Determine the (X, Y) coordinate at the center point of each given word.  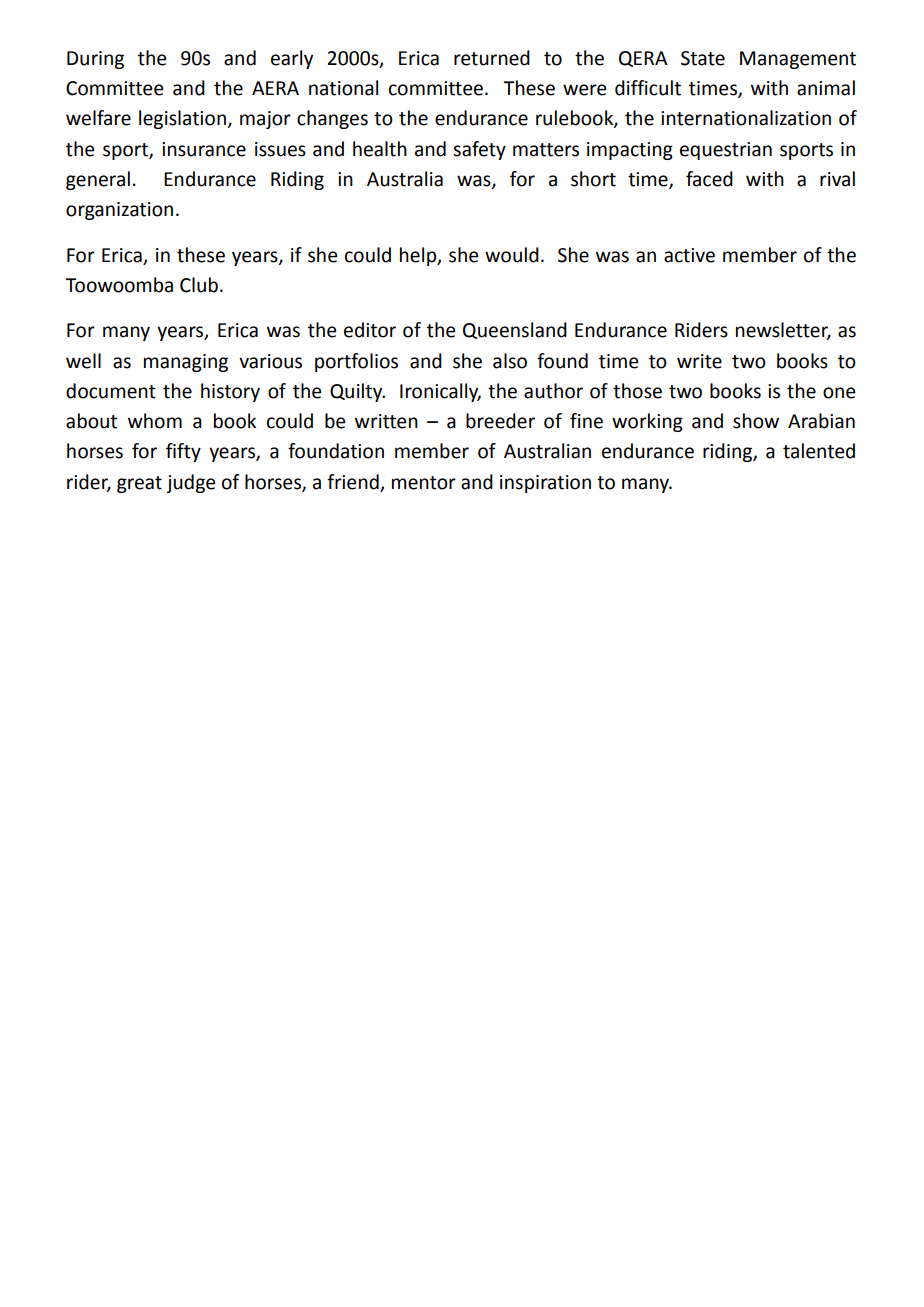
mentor (424, 483)
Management (798, 60)
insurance (204, 149)
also (510, 361)
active (689, 255)
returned (492, 58)
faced (709, 179)
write (699, 361)
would (512, 255)
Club (199, 285)
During (95, 60)
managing (186, 363)
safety (479, 150)
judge (190, 483)
